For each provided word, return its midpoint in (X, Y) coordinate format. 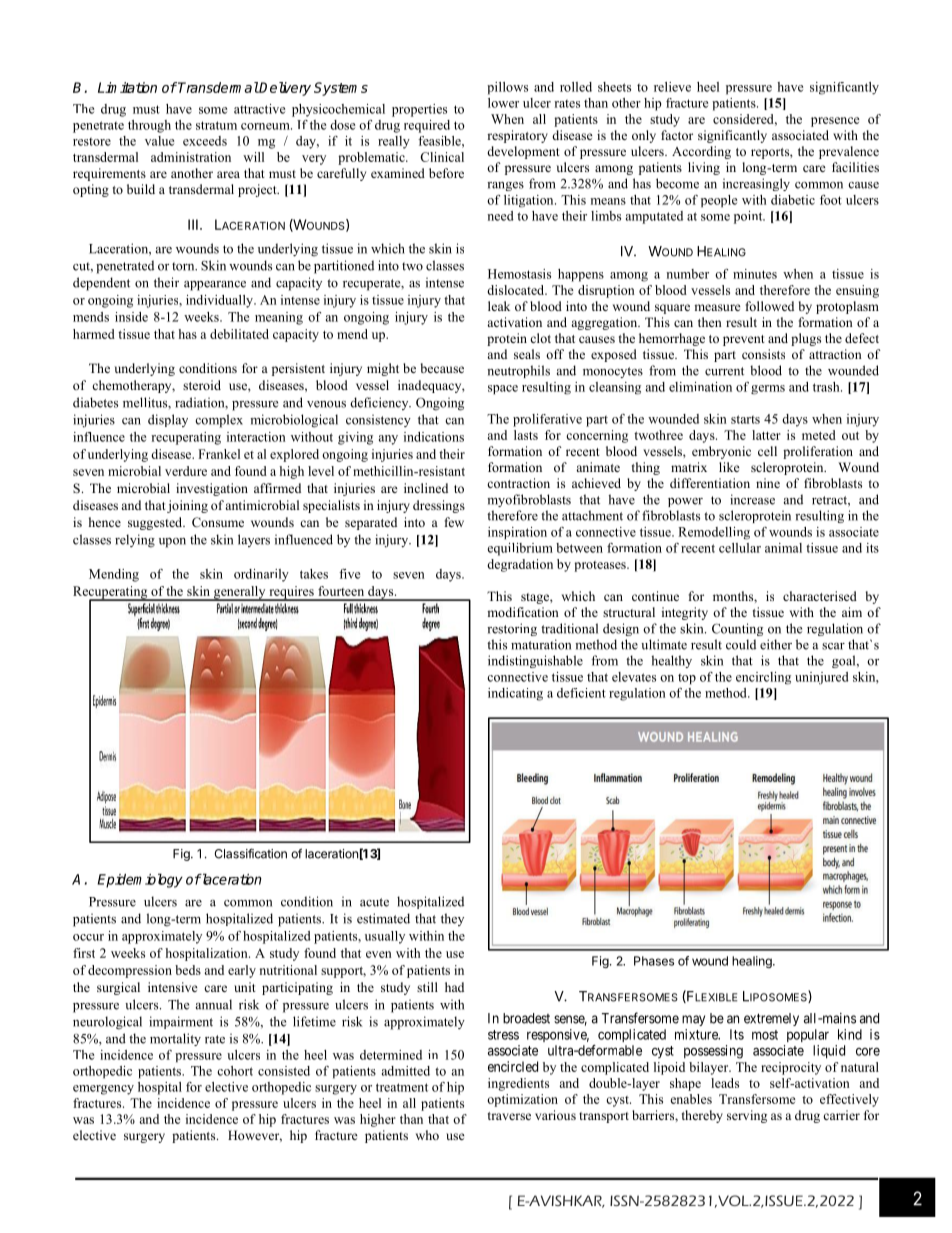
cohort (235, 1071)
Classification (250, 853)
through (149, 126)
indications (434, 437)
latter (766, 435)
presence (835, 122)
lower (503, 103)
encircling (763, 678)
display (168, 420)
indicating (515, 694)
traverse (509, 1116)
